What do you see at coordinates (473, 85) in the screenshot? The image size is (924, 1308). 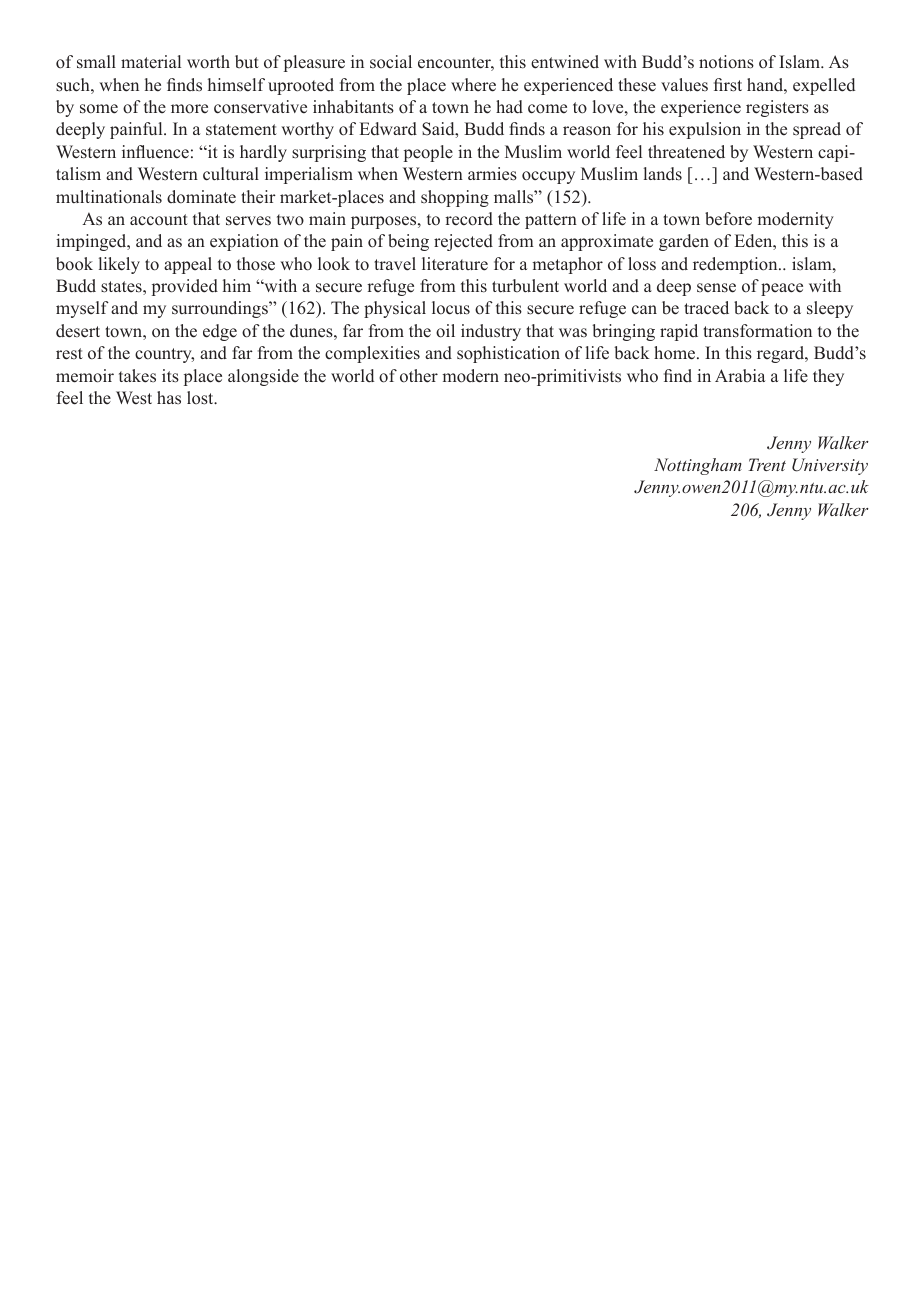 I see `where` at bounding box center [473, 85].
